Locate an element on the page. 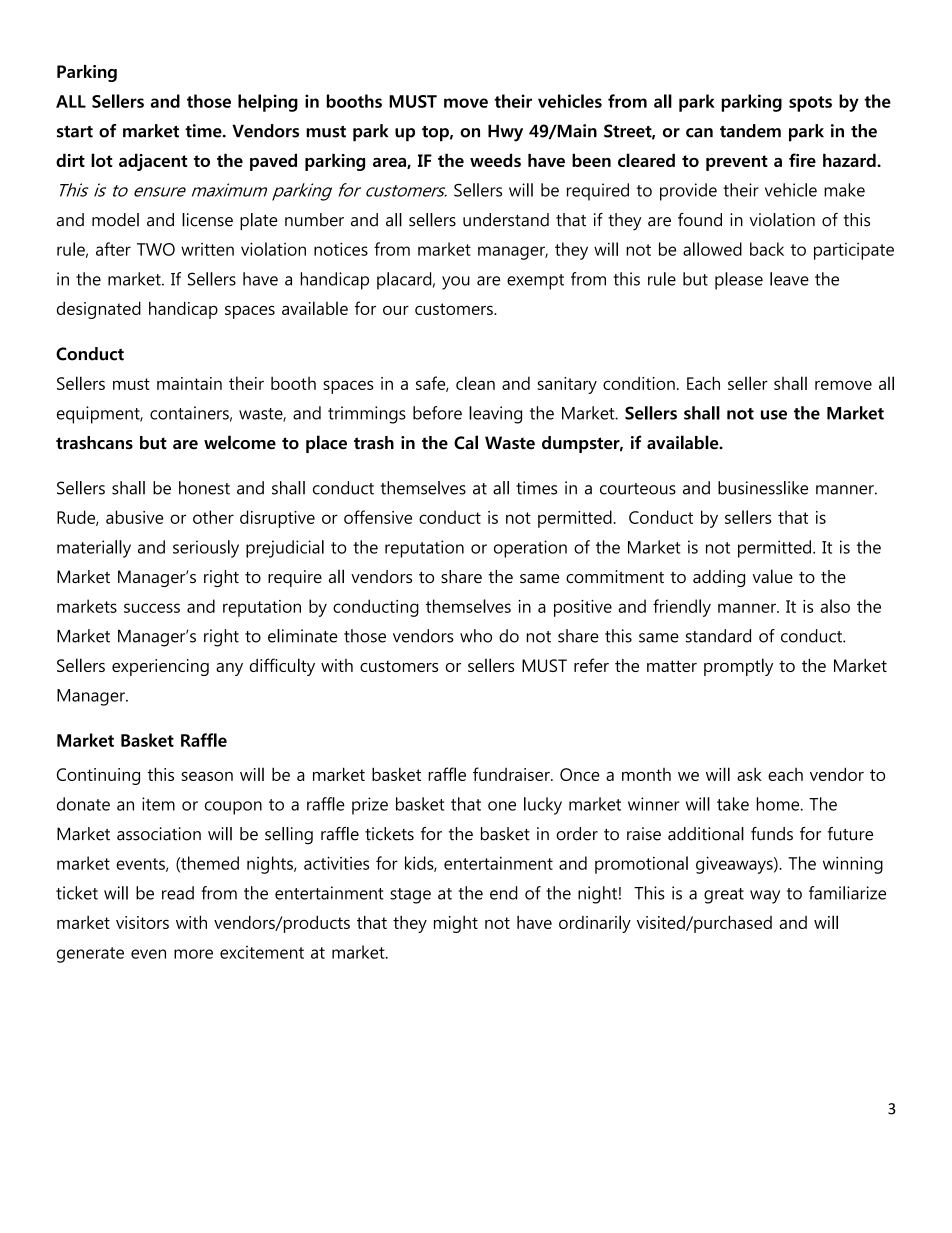 The width and height of the document is (952, 1233). great is located at coordinates (724, 896).
